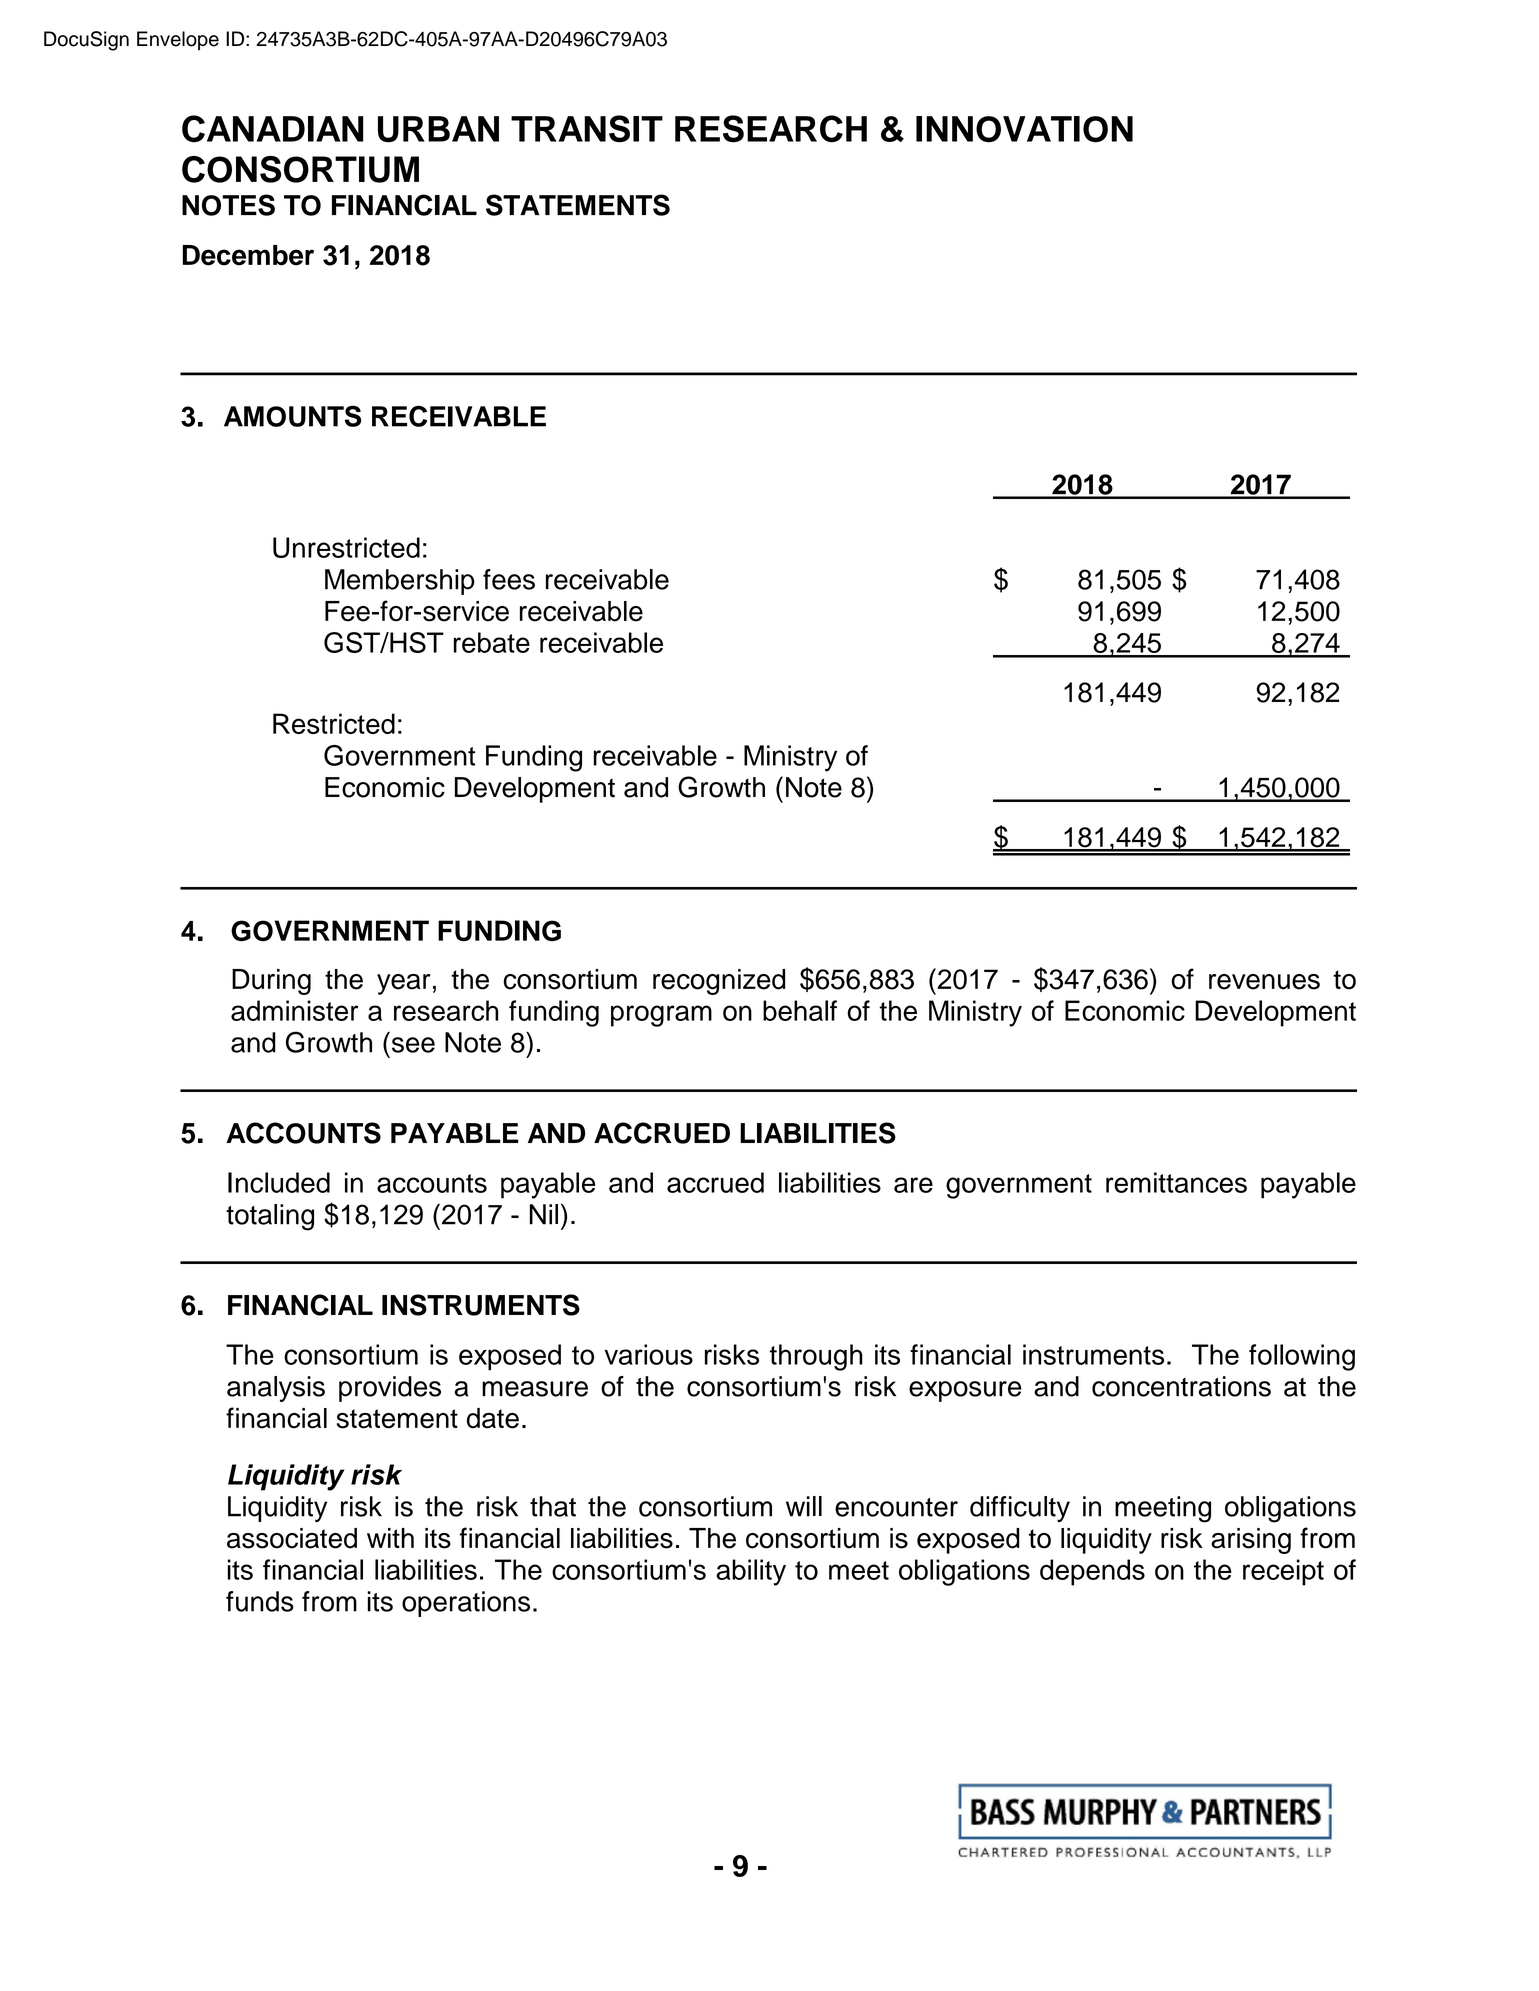 The width and height of the image is (1539, 1991). Describe the element at coordinates (1251, 1541) in the image. I see `arising` at that location.
